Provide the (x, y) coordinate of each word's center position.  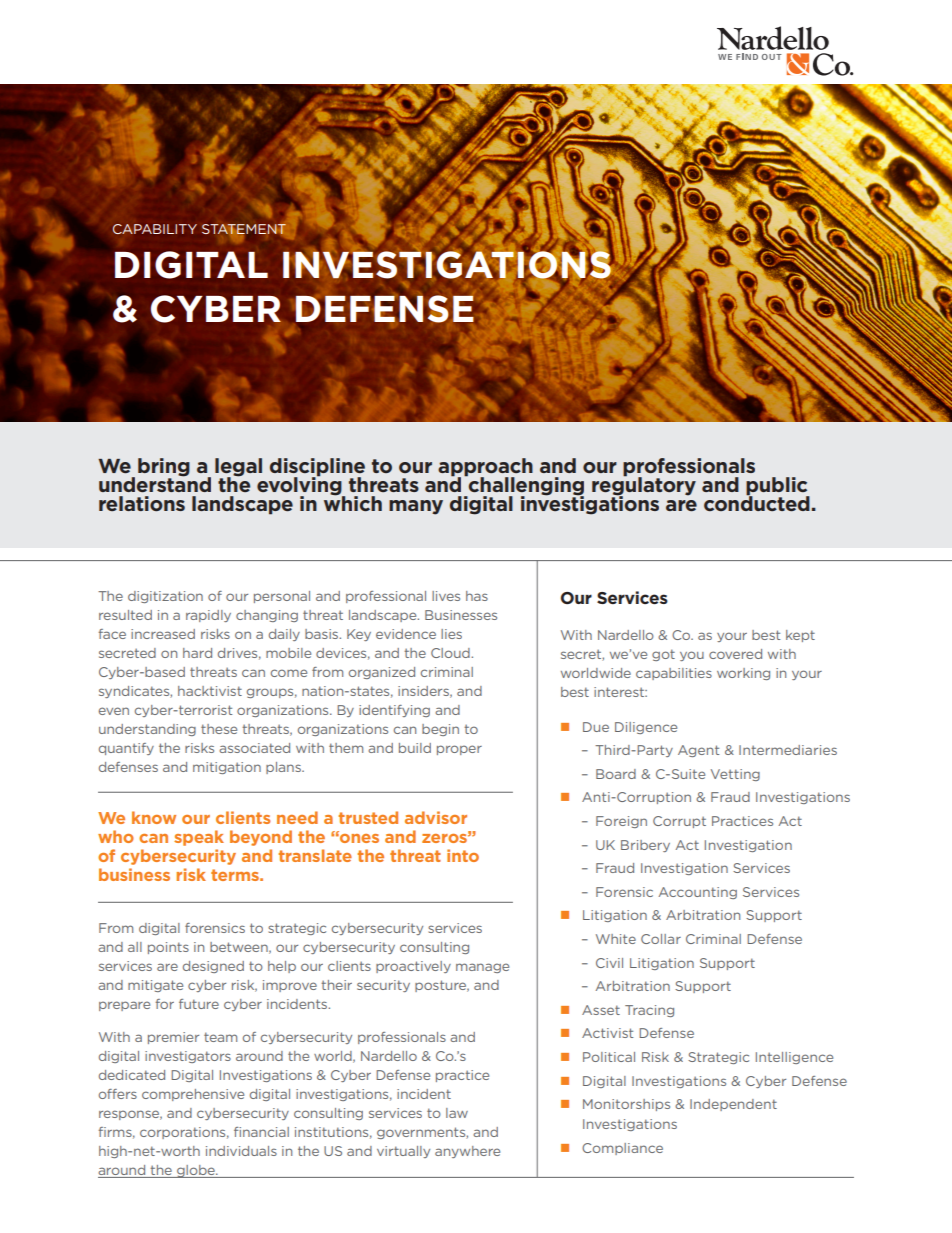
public (778, 487)
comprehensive (193, 1095)
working (743, 674)
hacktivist (210, 691)
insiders (424, 692)
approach (485, 468)
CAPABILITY (155, 229)
